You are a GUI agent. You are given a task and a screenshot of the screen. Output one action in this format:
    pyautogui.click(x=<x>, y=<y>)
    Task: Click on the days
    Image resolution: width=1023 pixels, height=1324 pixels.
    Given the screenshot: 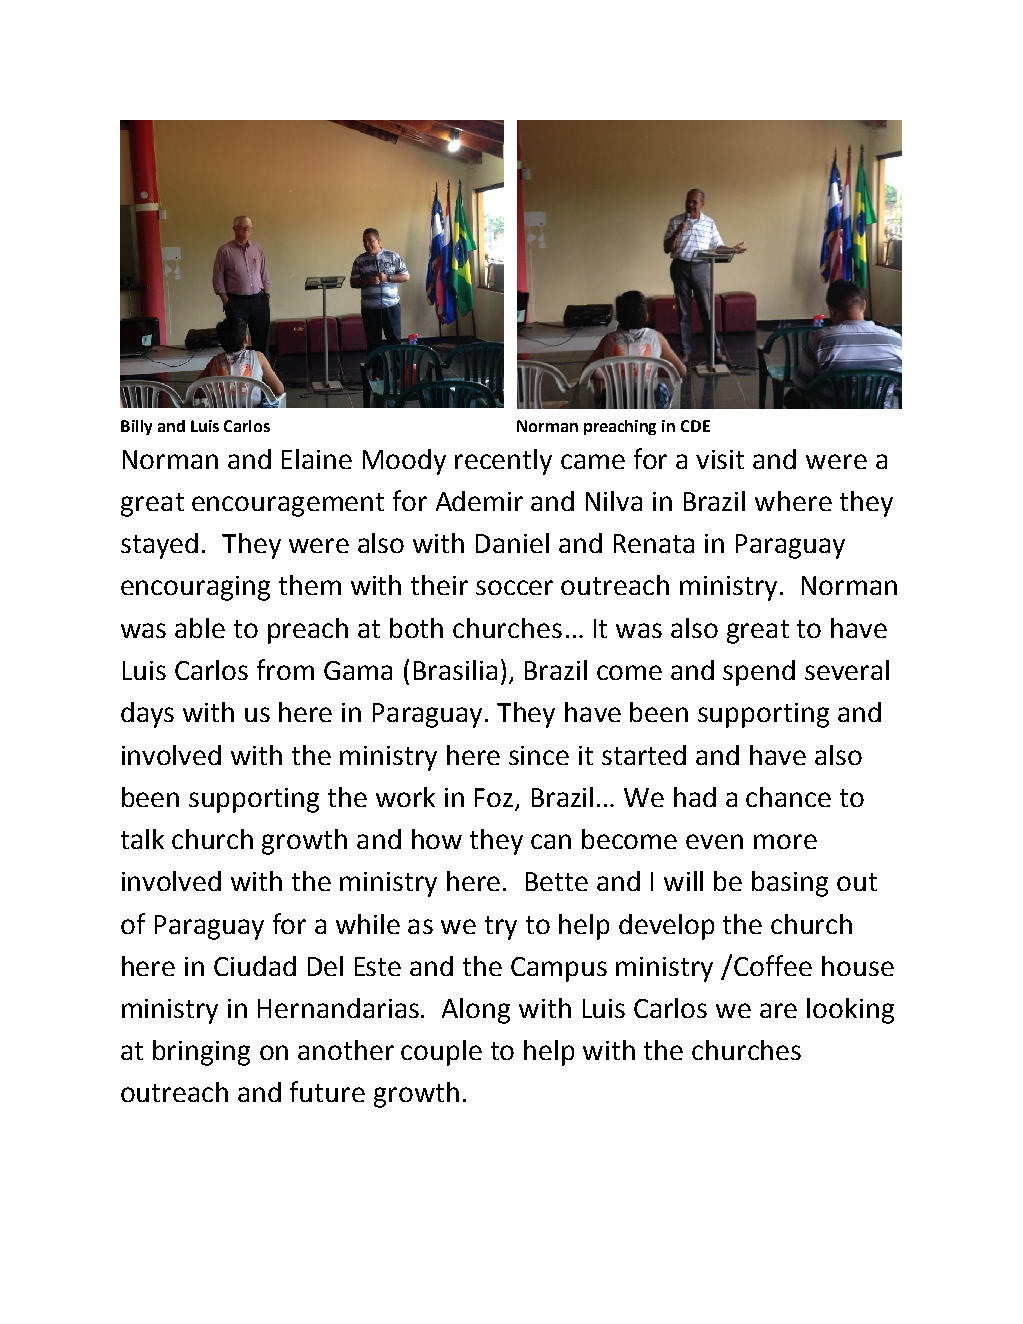 What is the action you would take?
    pyautogui.click(x=147, y=715)
